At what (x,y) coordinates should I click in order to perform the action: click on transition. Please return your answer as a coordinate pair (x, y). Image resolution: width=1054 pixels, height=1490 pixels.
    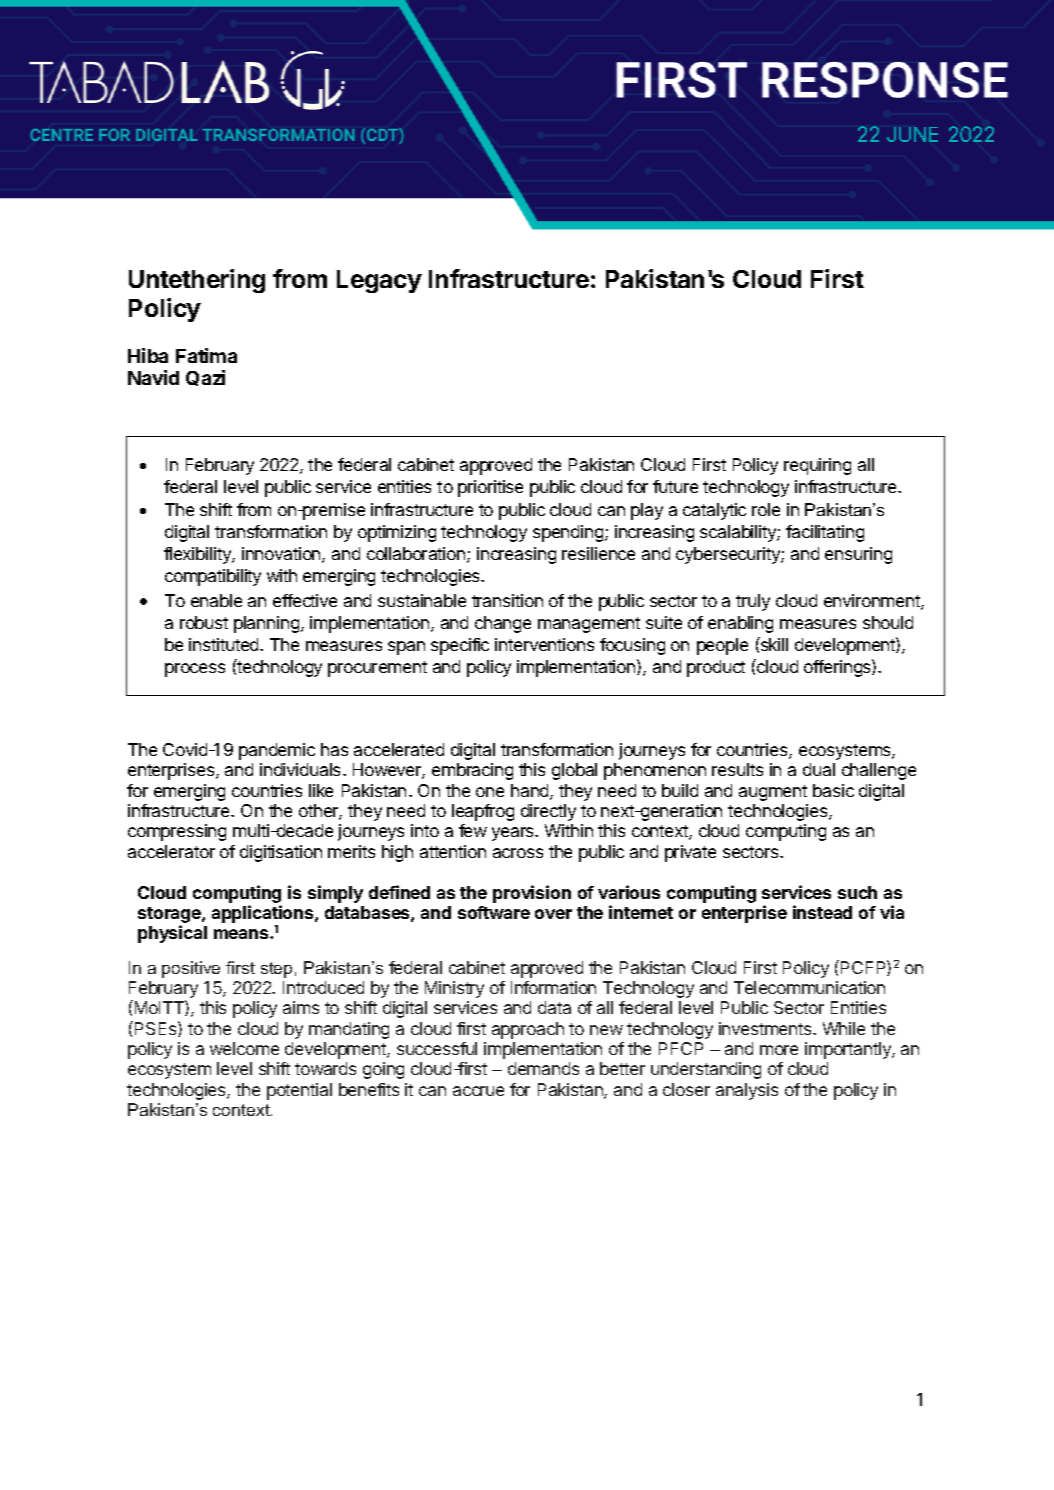
    Looking at the image, I should click on (507, 600).
